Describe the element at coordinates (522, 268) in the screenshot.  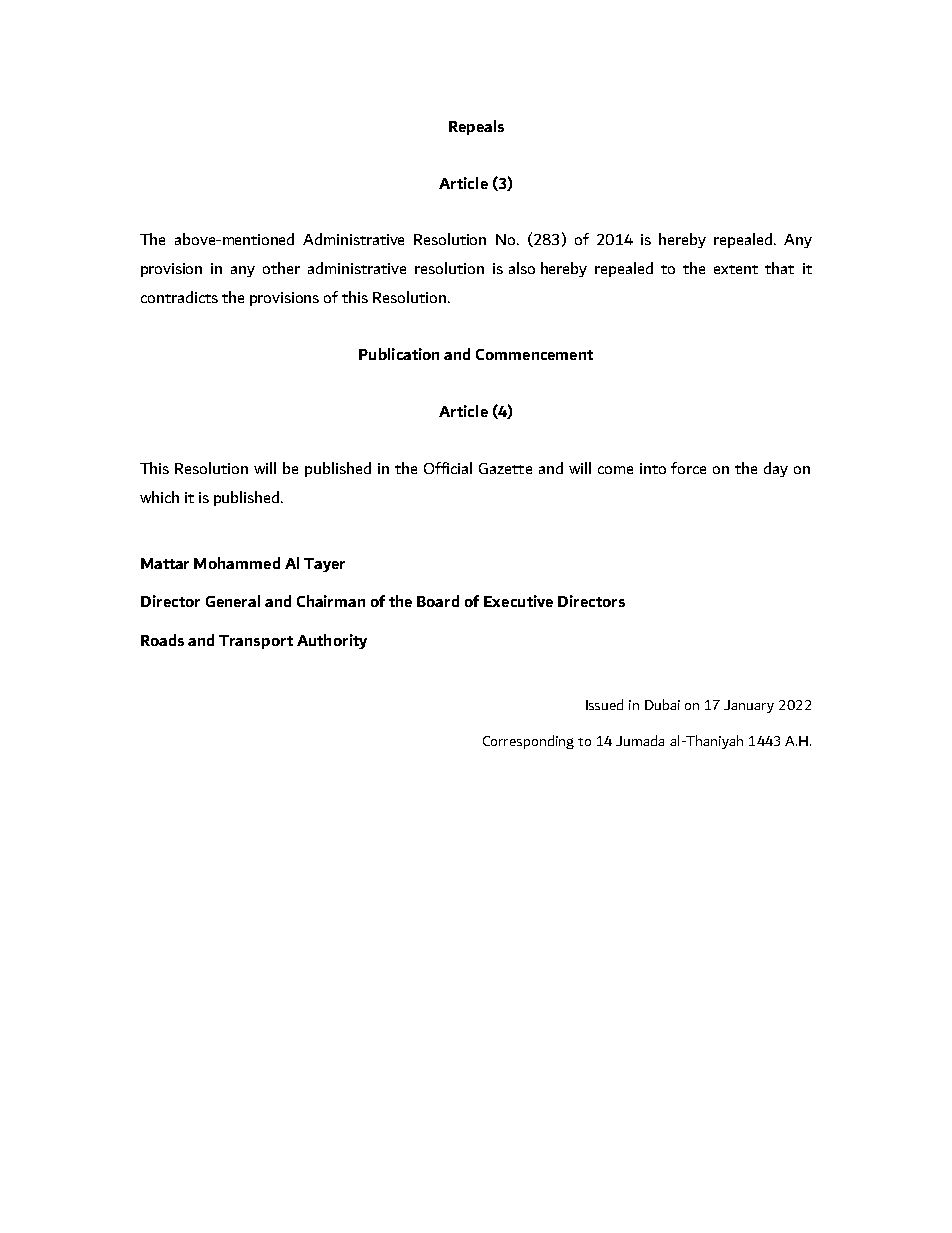
I see `also` at that location.
